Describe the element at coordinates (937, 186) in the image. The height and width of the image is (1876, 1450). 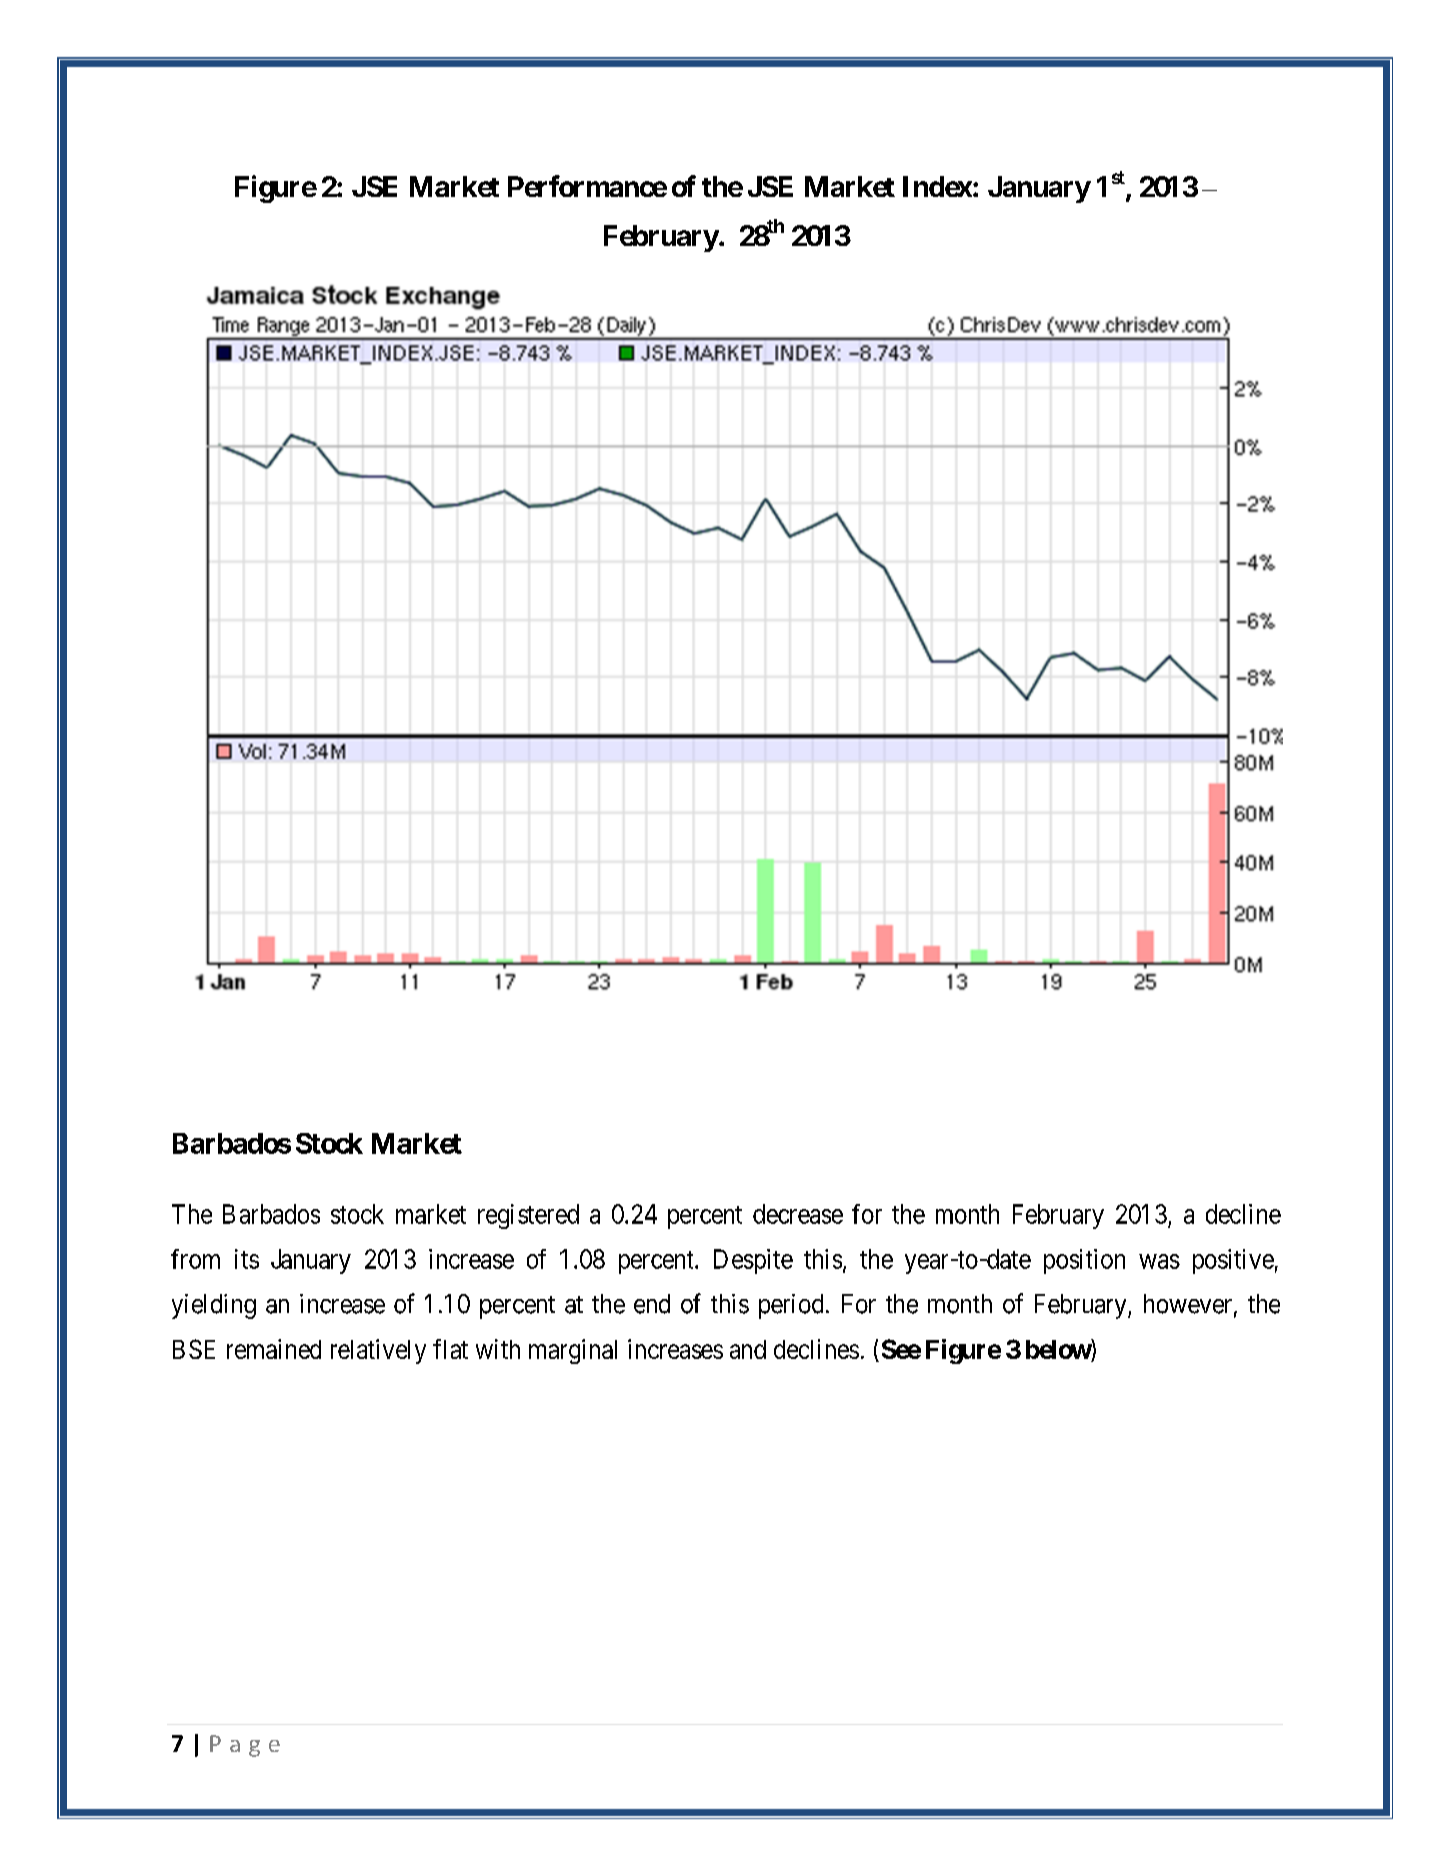
I see `Index` at that location.
